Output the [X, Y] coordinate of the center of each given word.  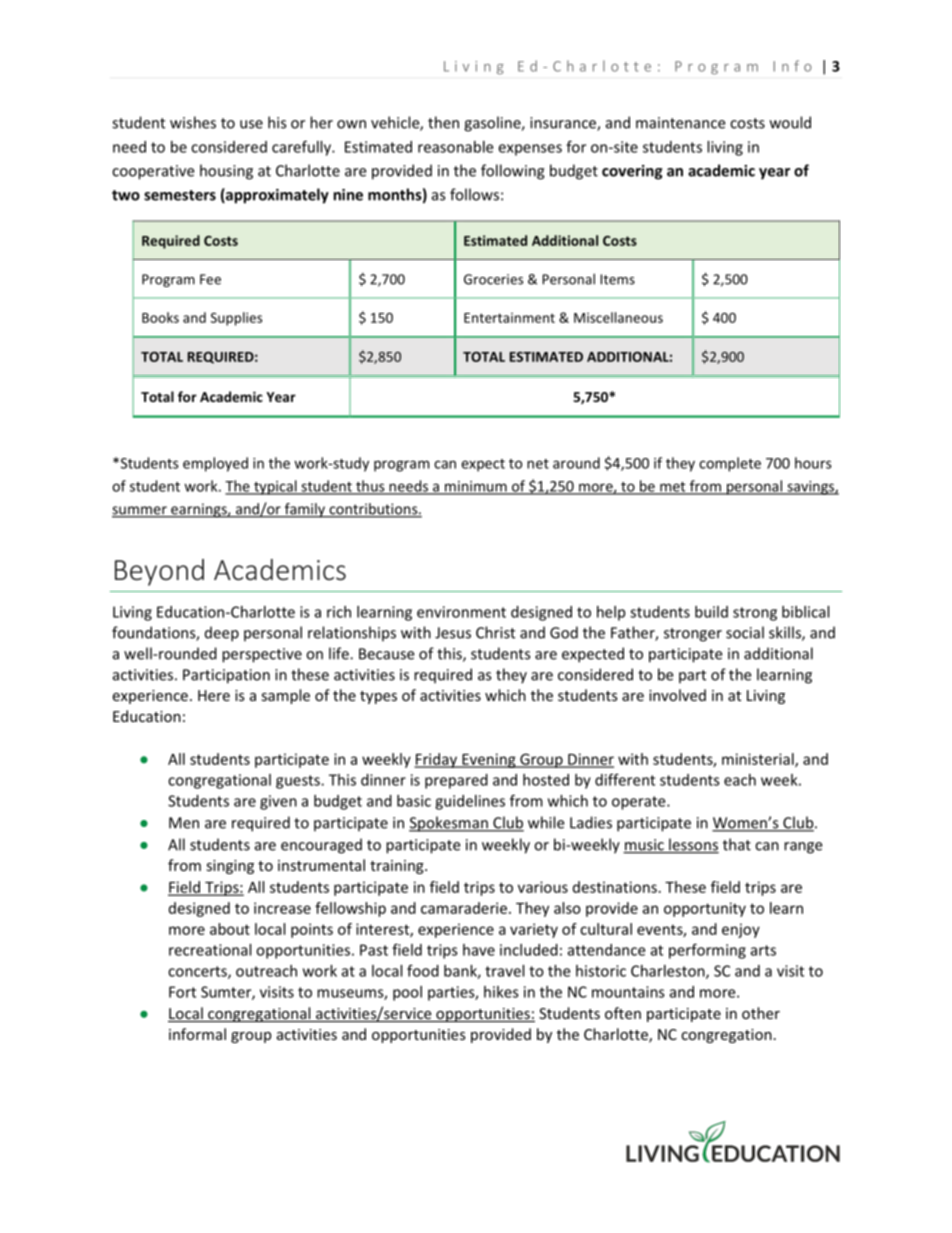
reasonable [455, 147]
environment [461, 612]
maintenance [680, 123]
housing [226, 172]
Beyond [159, 572]
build [711, 612]
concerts [198, 972]
